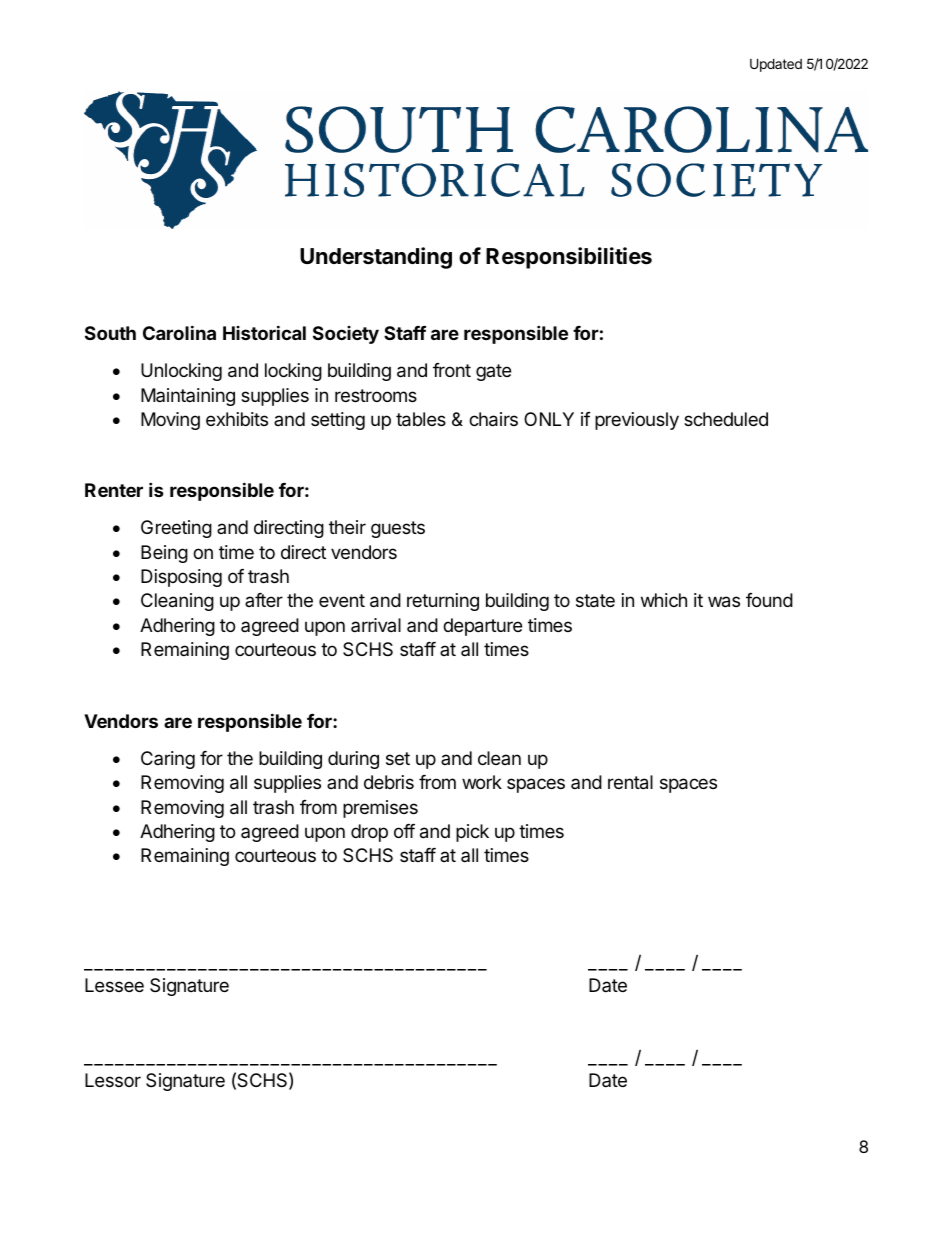 Image resolution: width=952 pixels, height=1233 pixels. What do you see at coordinates (264, 600) in the screenshot?
I see `after` at bounding box center [264, 600].
